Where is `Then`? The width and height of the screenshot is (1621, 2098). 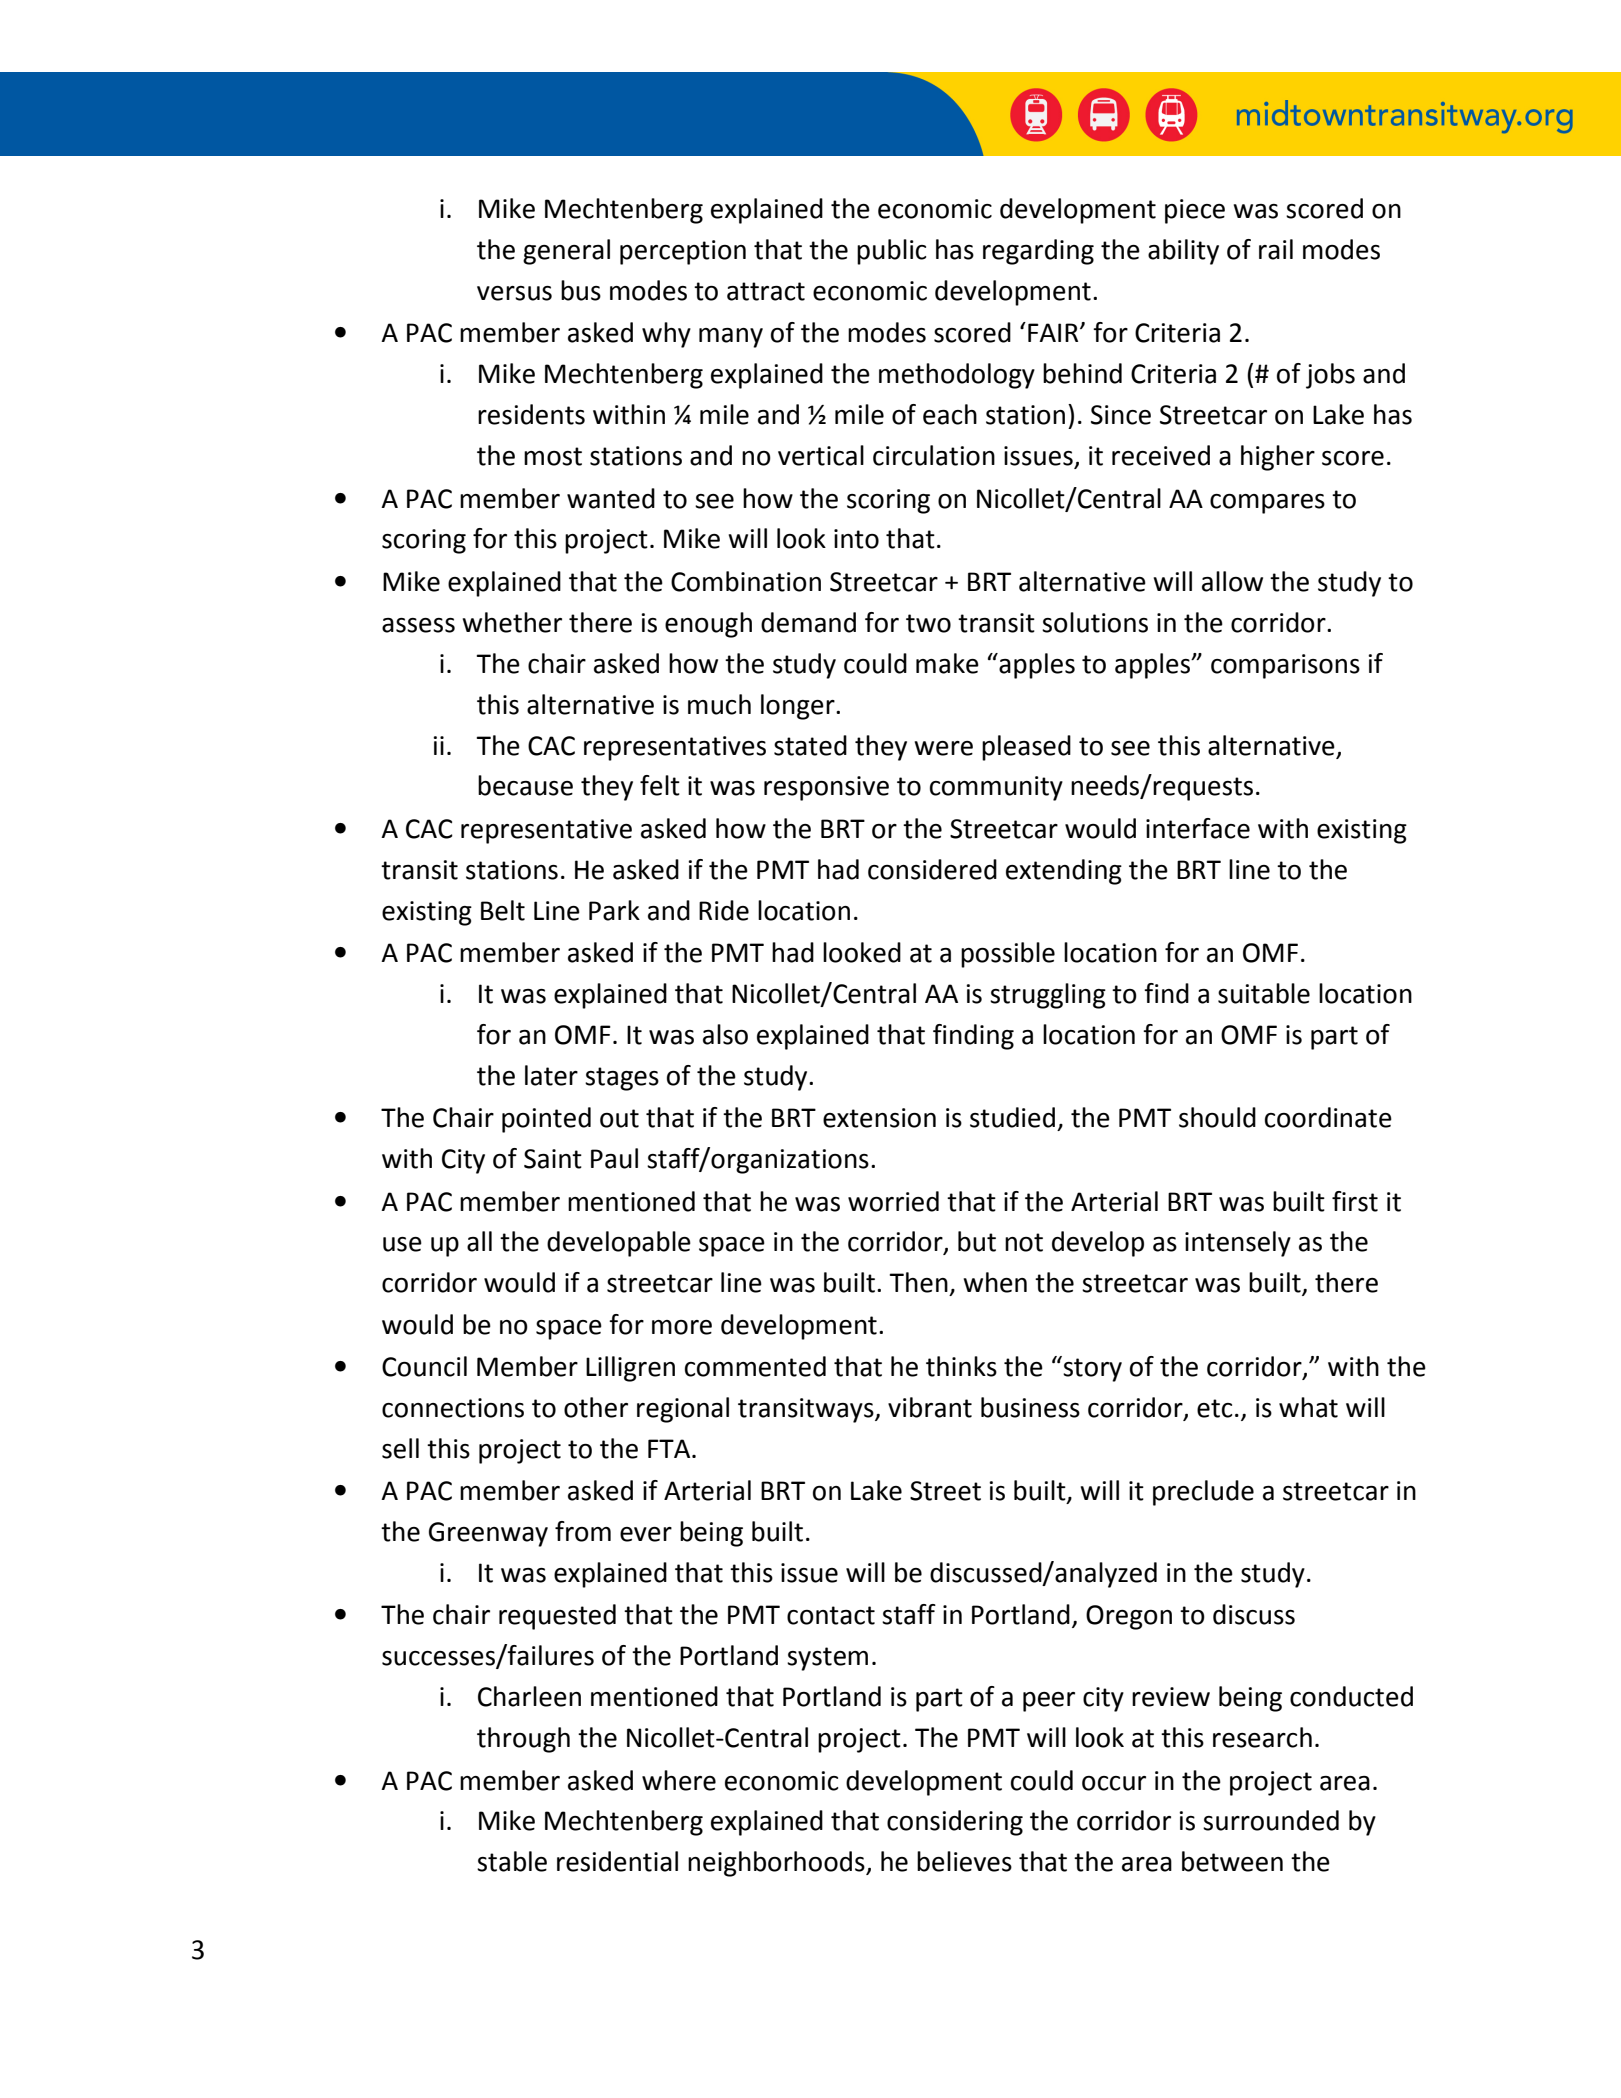
Then is located at coordinates (918, 1282).
